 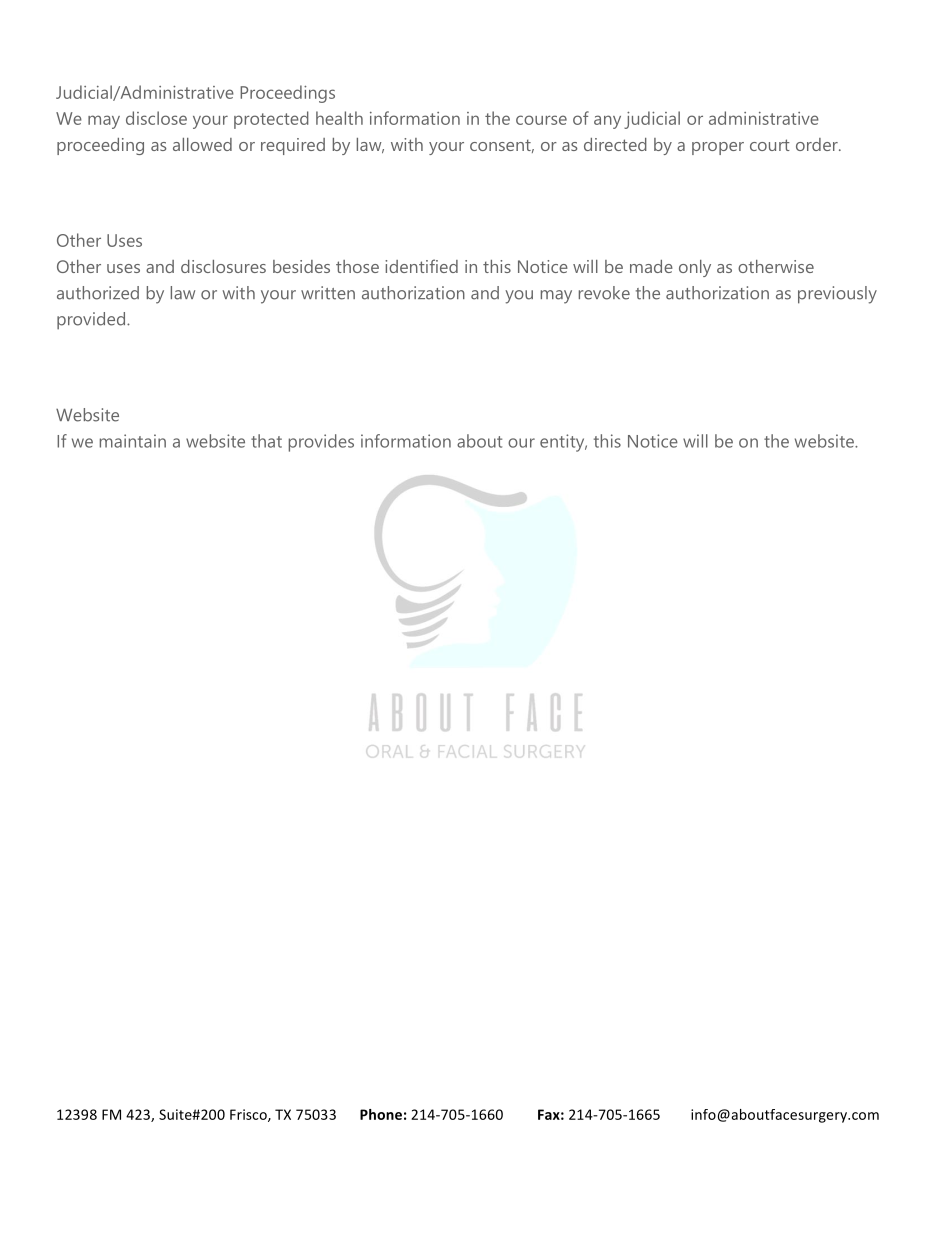 What do you see at coordinates (202, 144) in the screenshot?
I see `allowed` at bounding box center [202, 144].
